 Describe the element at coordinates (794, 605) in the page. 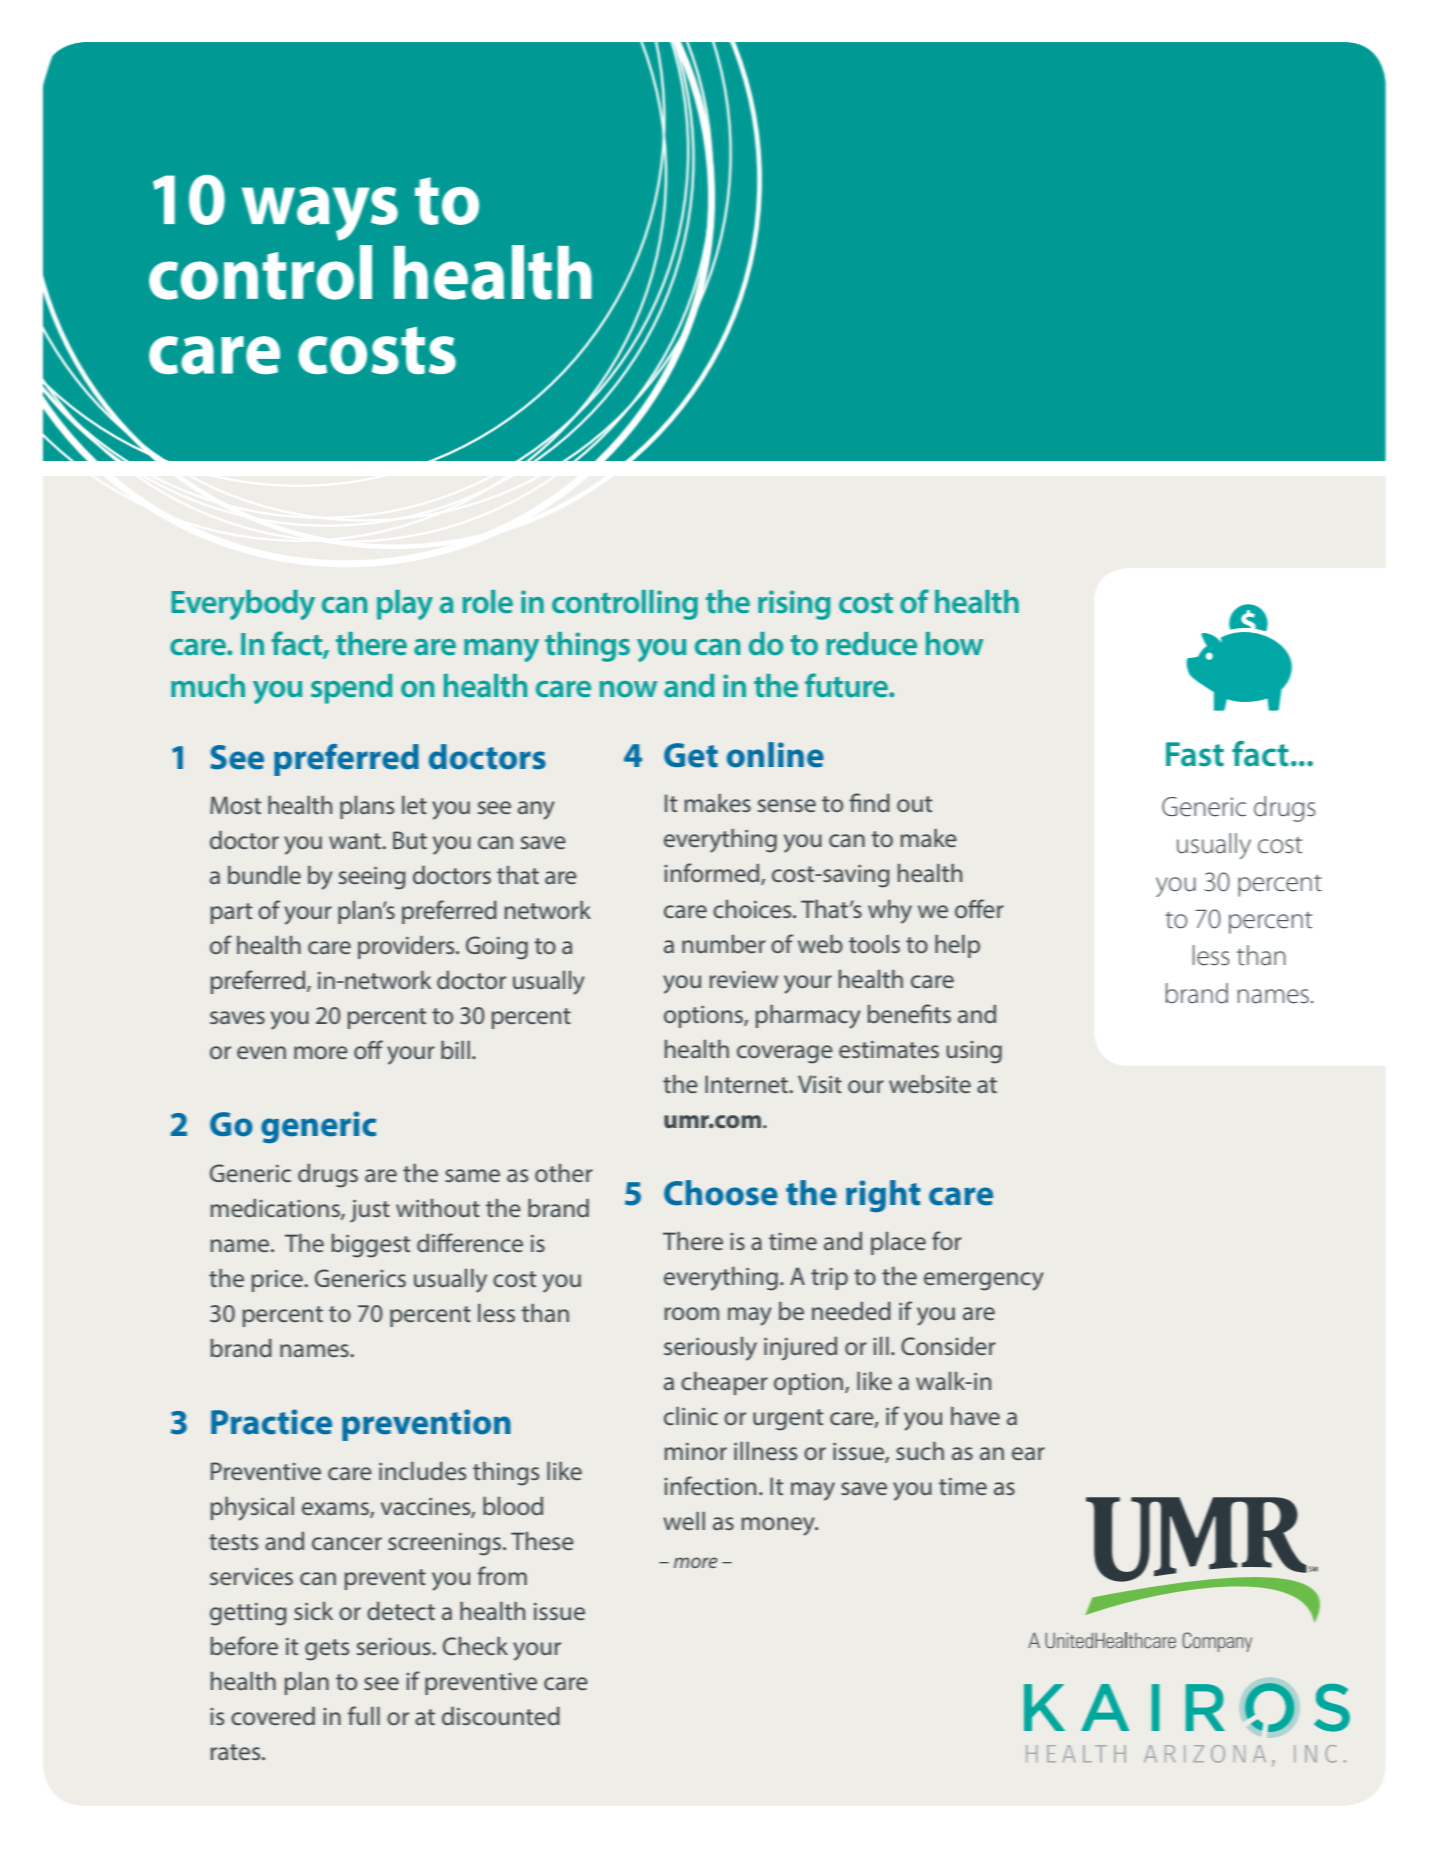

I see `rising` at that location.
